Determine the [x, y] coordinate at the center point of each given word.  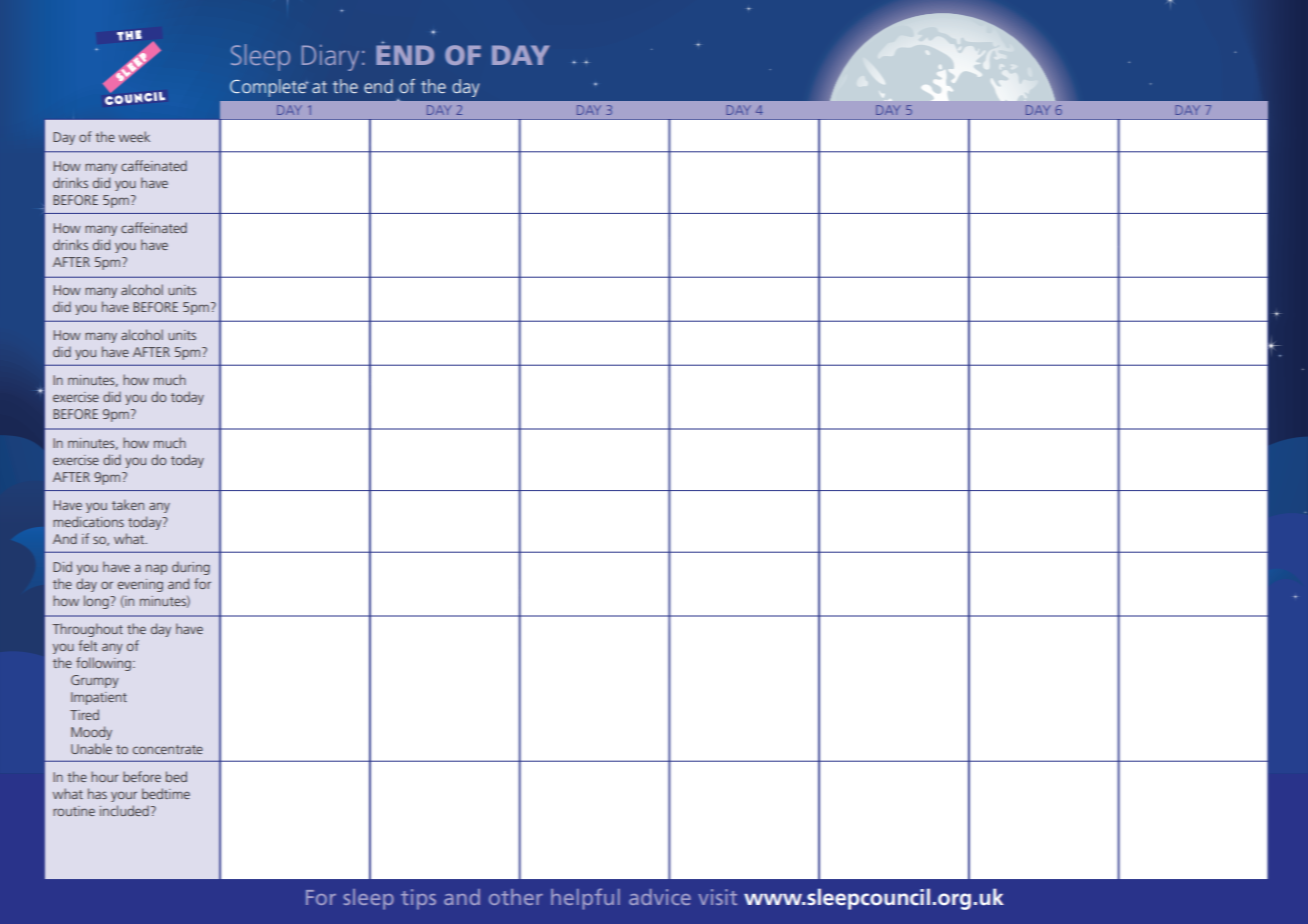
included [124, 810]
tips [418, 899]
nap [156, 569]
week [134, 136]
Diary [330, 58]
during [191, 568]
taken [128, 504]
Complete [269, 88]
